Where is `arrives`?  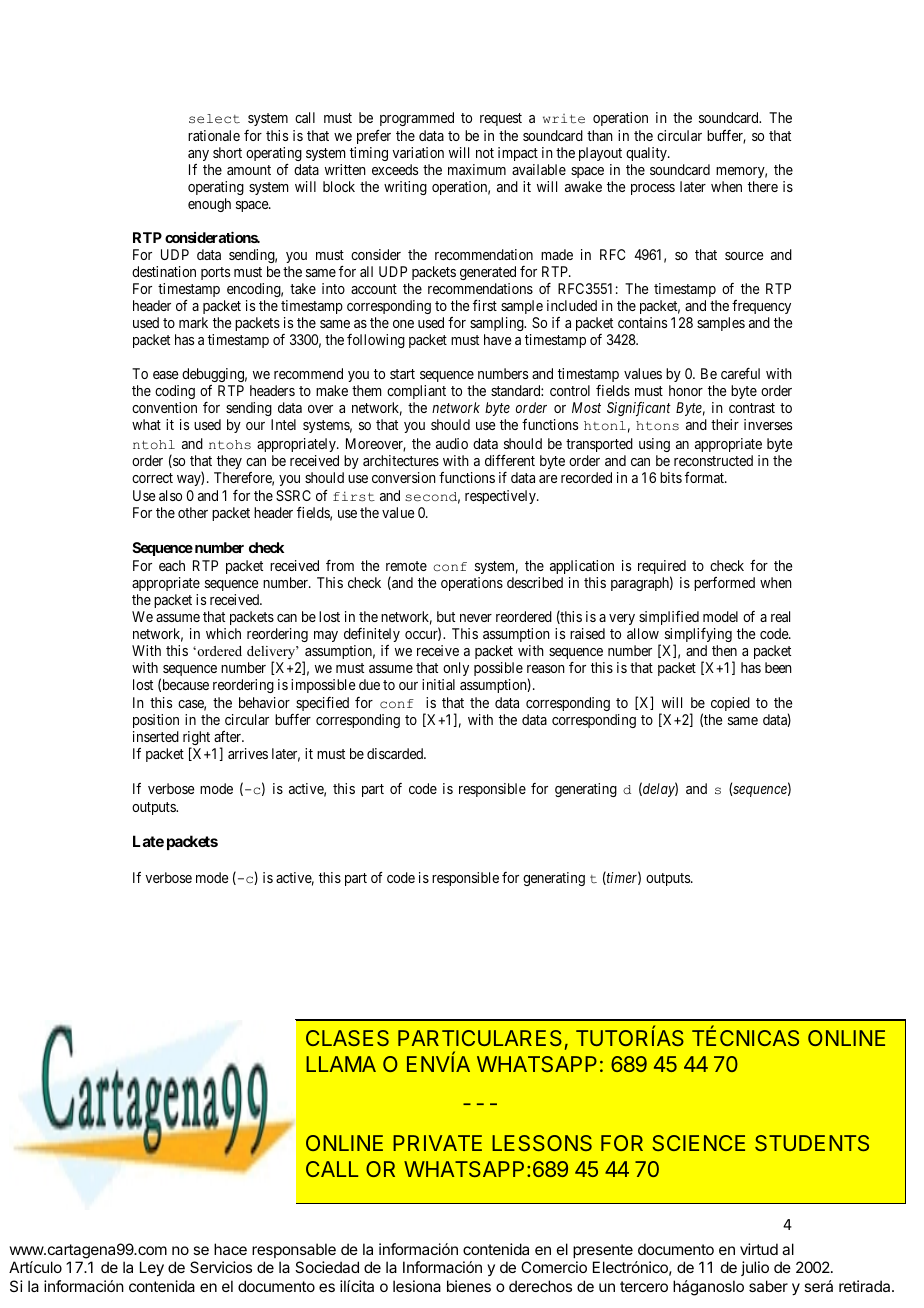
arrives is located at coordinates (248, 753).
